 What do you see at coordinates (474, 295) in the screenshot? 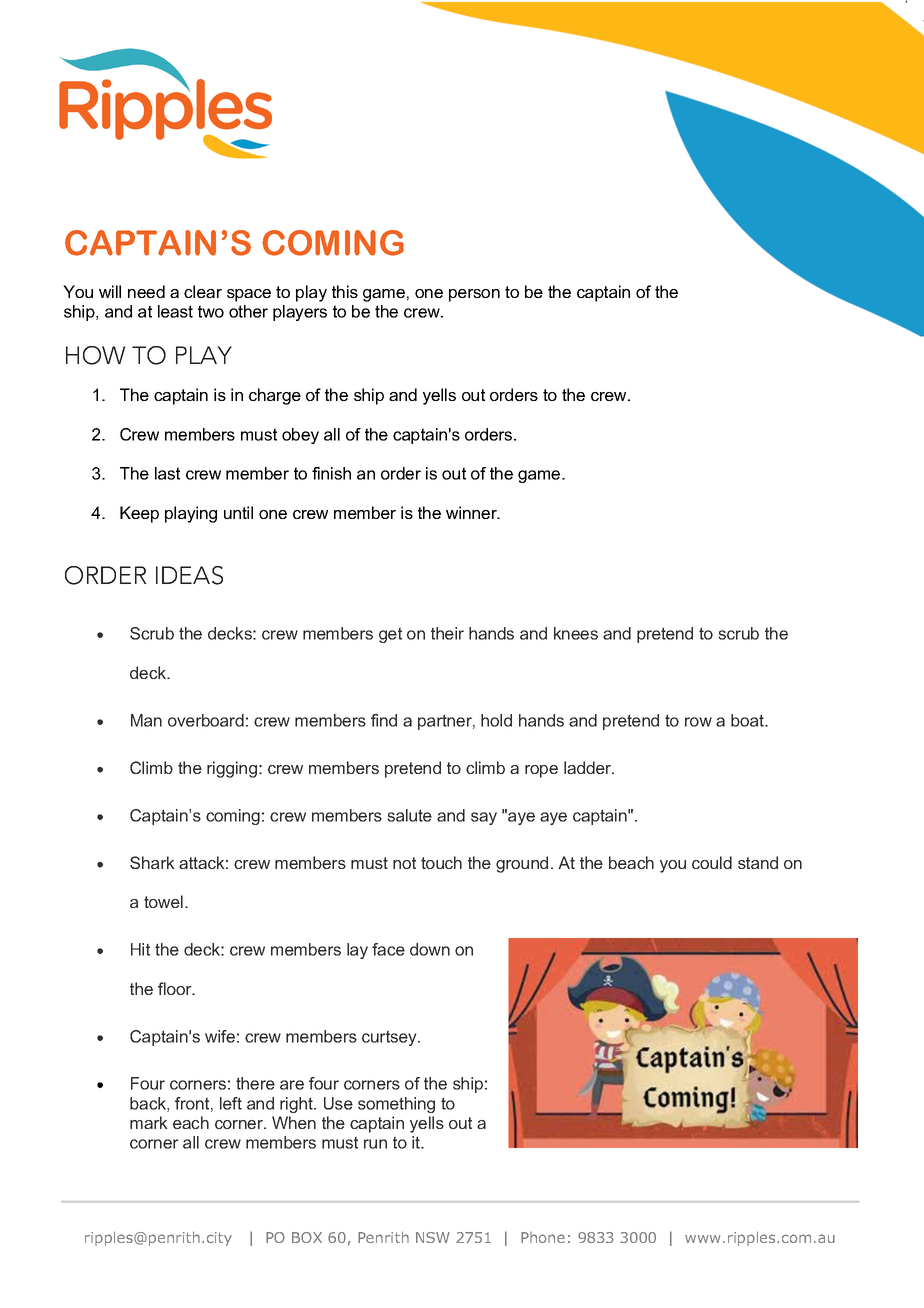
I see `person` at bounding box center [474, 295].
